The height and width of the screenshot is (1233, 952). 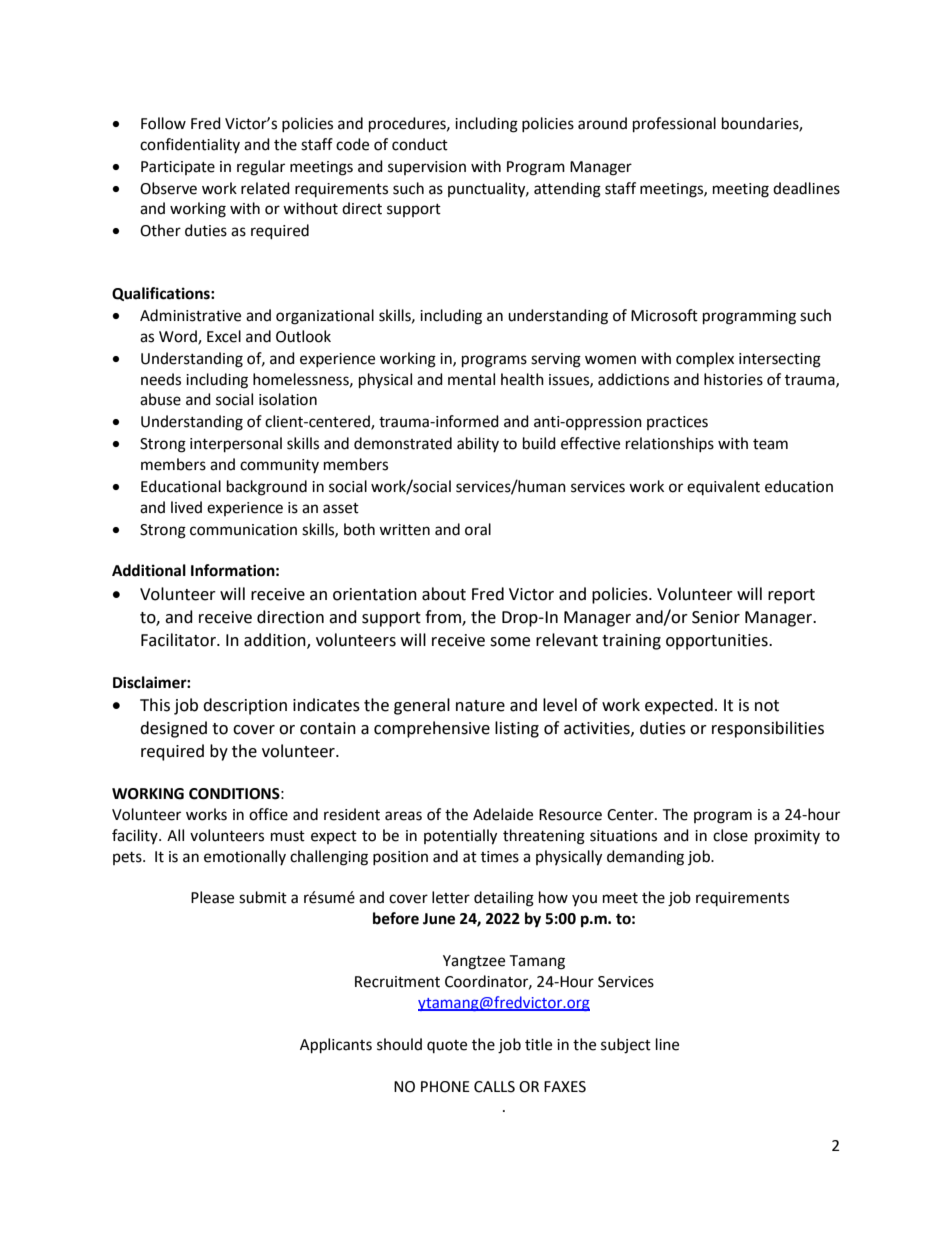 I want to click on confidentiality, so click(x=190, y=145).
